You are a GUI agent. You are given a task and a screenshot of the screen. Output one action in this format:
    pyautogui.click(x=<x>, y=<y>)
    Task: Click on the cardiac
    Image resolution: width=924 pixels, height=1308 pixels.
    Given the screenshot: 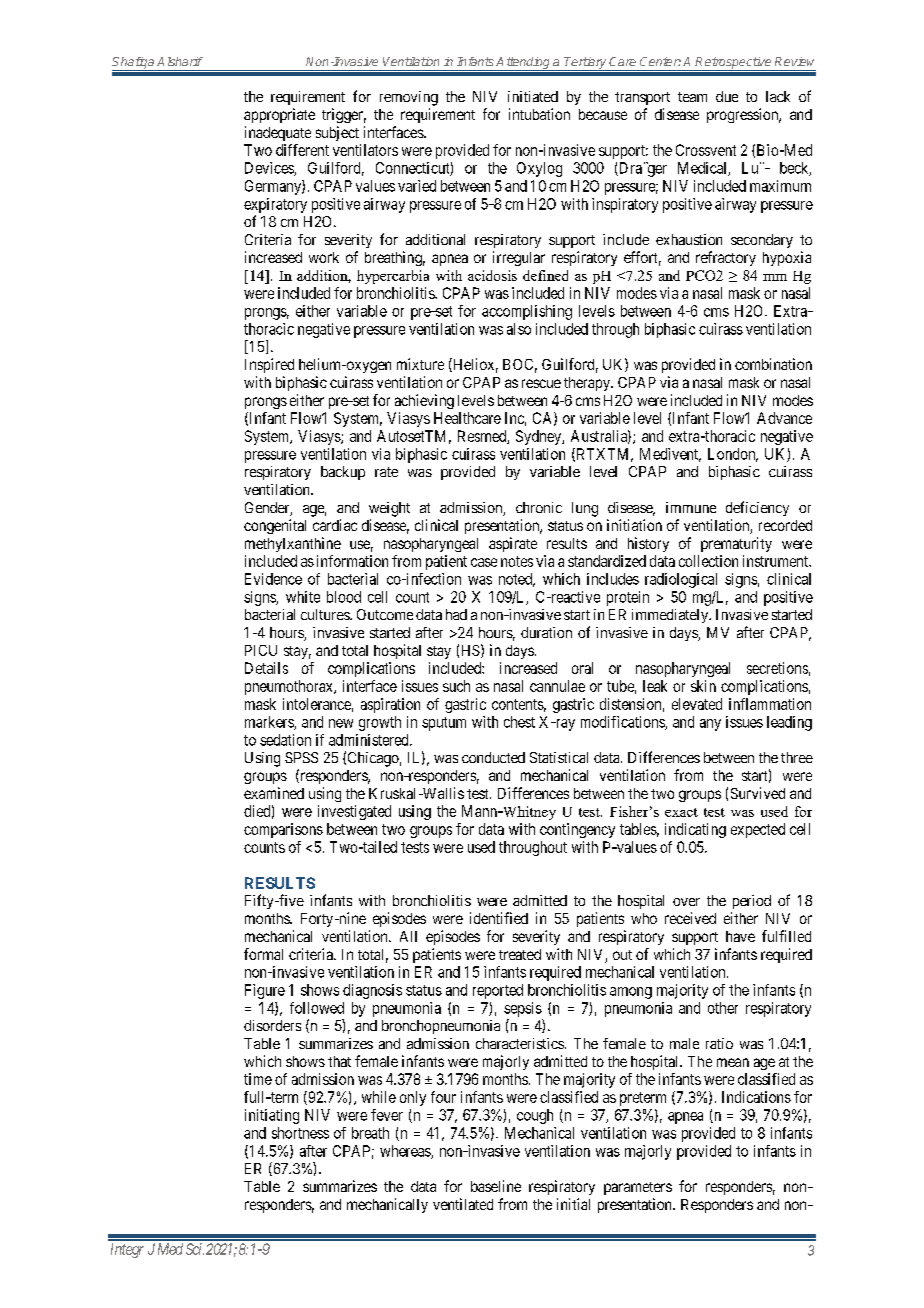 What is the action you would take?
    pyautogui.click(x=335, y=525)
